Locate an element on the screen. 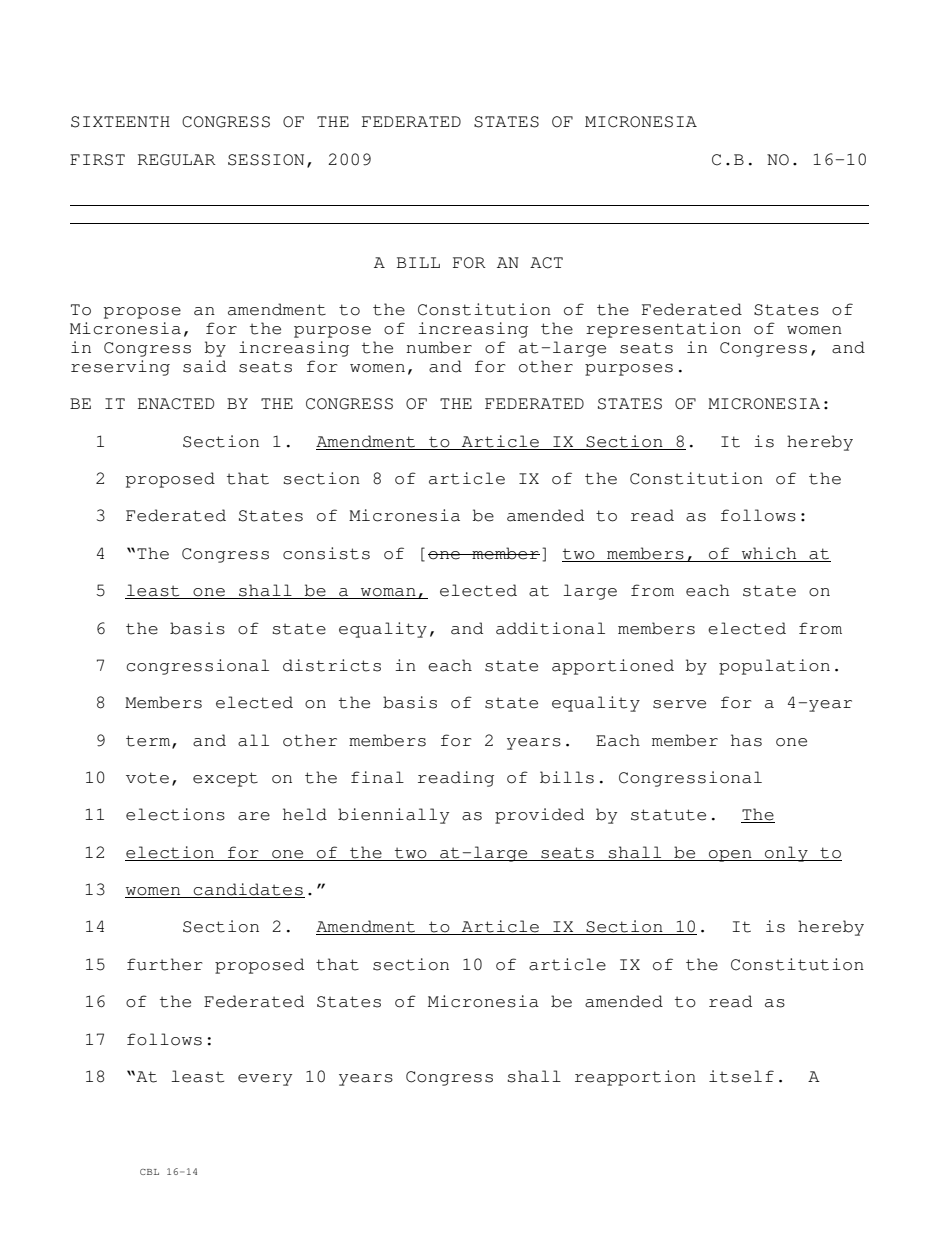  representation is located at coordinates (663, 330).
